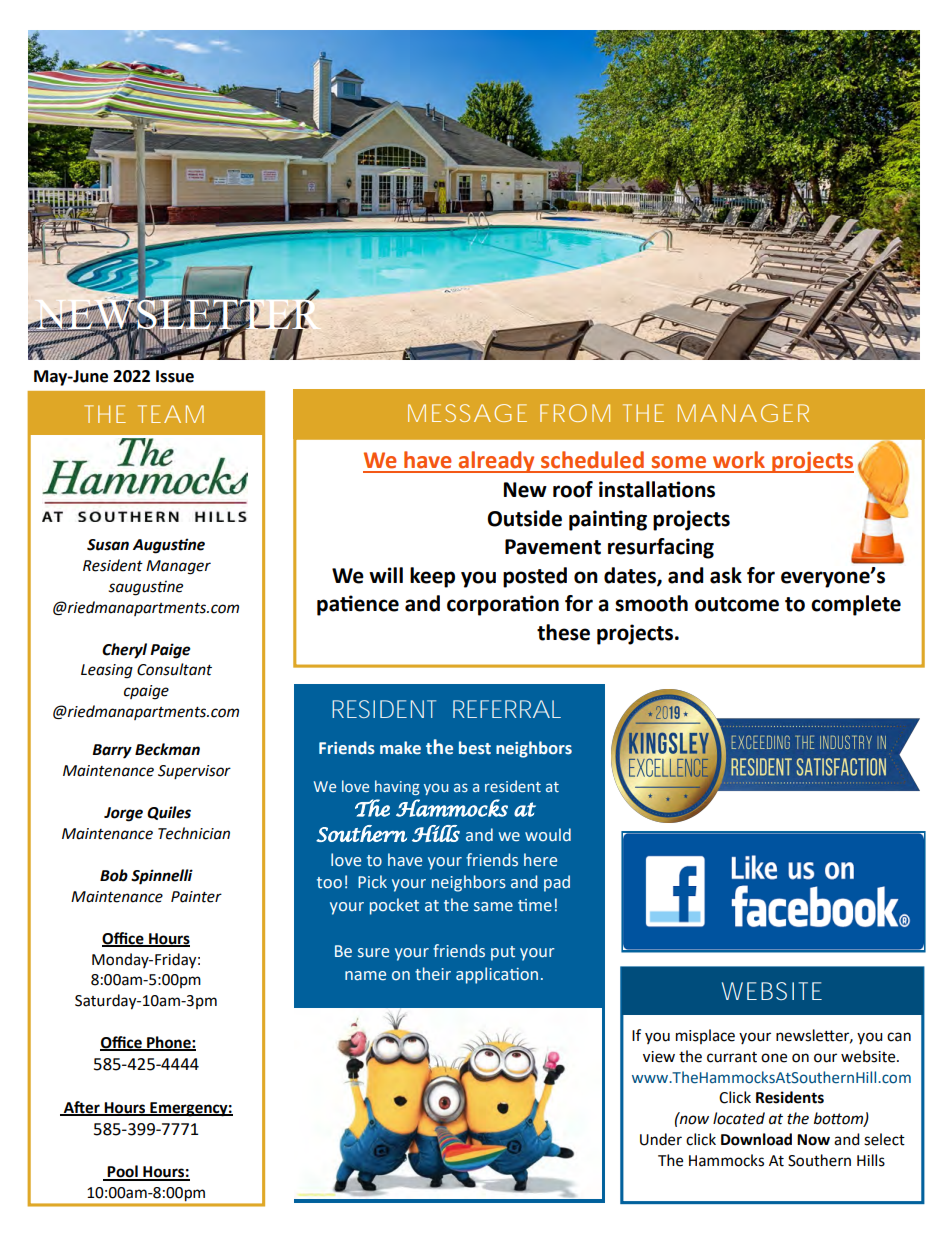 This screenshot has height=1233, width=952. I want to click on complete, so click(856, 605).
